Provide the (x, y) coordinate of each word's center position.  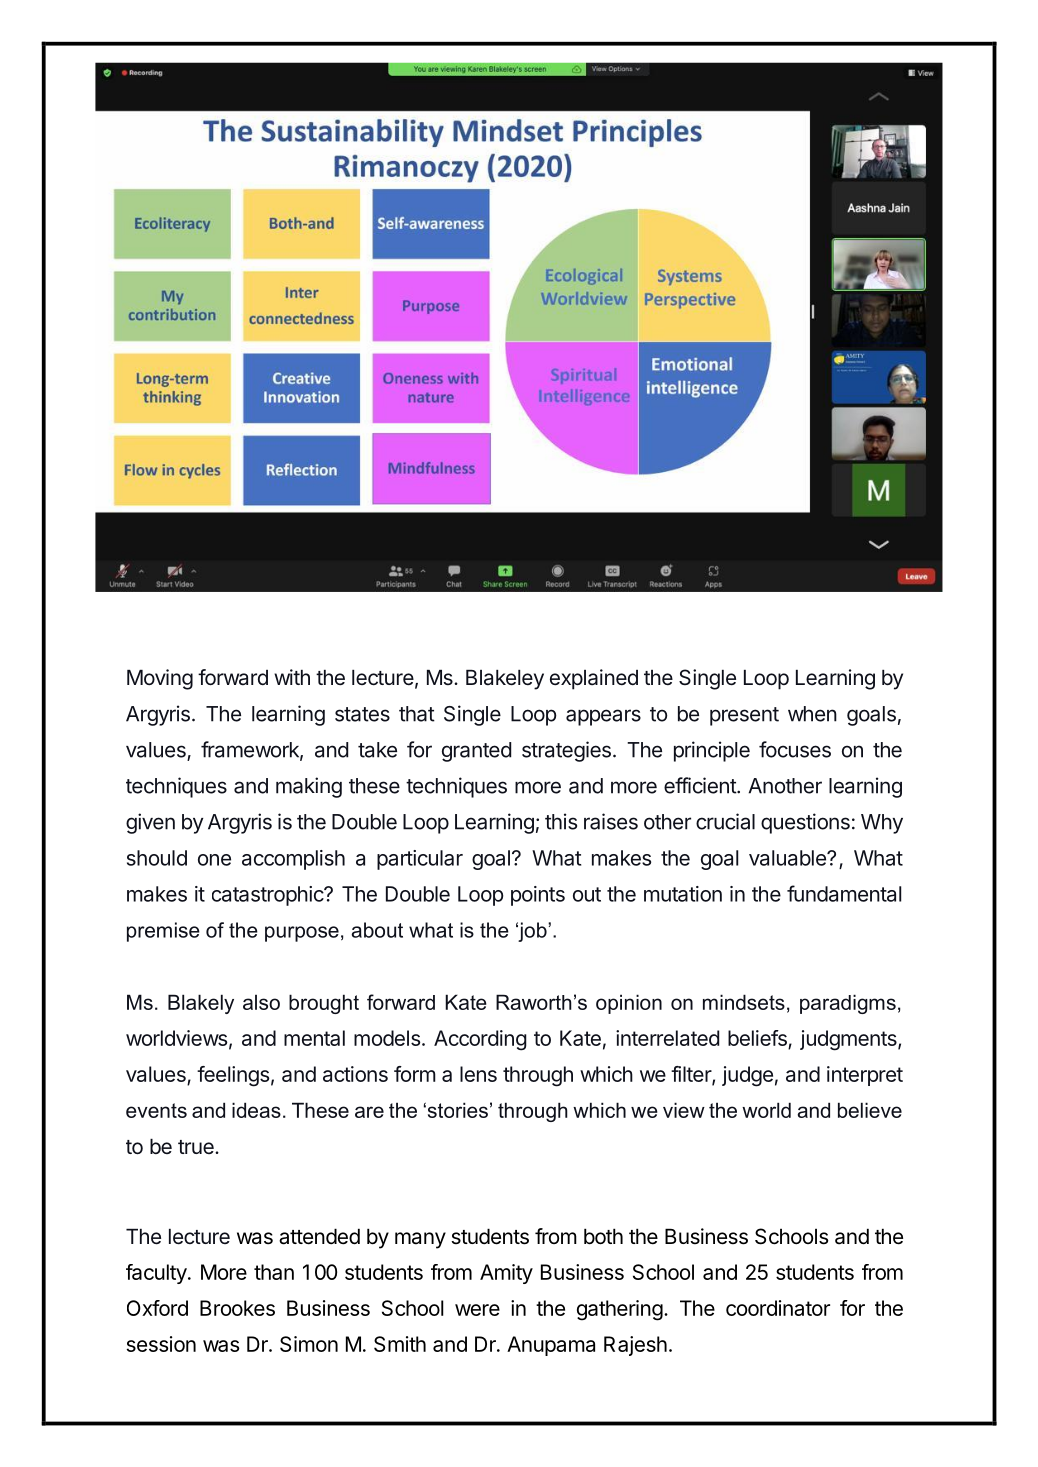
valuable (788, 858)
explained (594, 679)
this (561, 821)
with (292, 677)
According (480, 1040)
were (477, 1310)
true (197, 1147)
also (261, 1002)
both (603, 1236)
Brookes (237, 1308)
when (812, 714)
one (214, 860)
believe (870, 1110)
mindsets (744, 1002)
